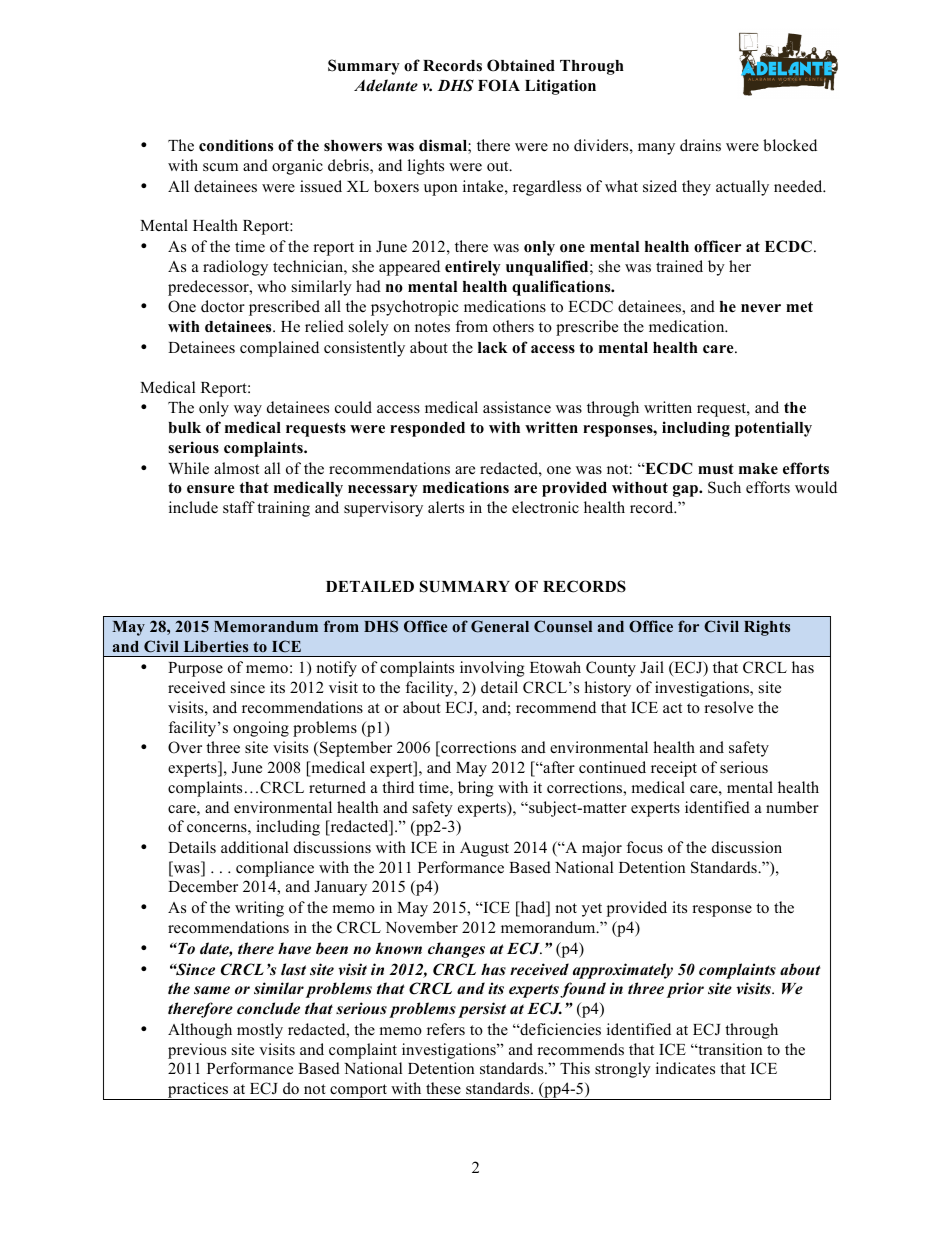 This page has height=1233, width=952. I want to click on compliance, so click(275, 869).
